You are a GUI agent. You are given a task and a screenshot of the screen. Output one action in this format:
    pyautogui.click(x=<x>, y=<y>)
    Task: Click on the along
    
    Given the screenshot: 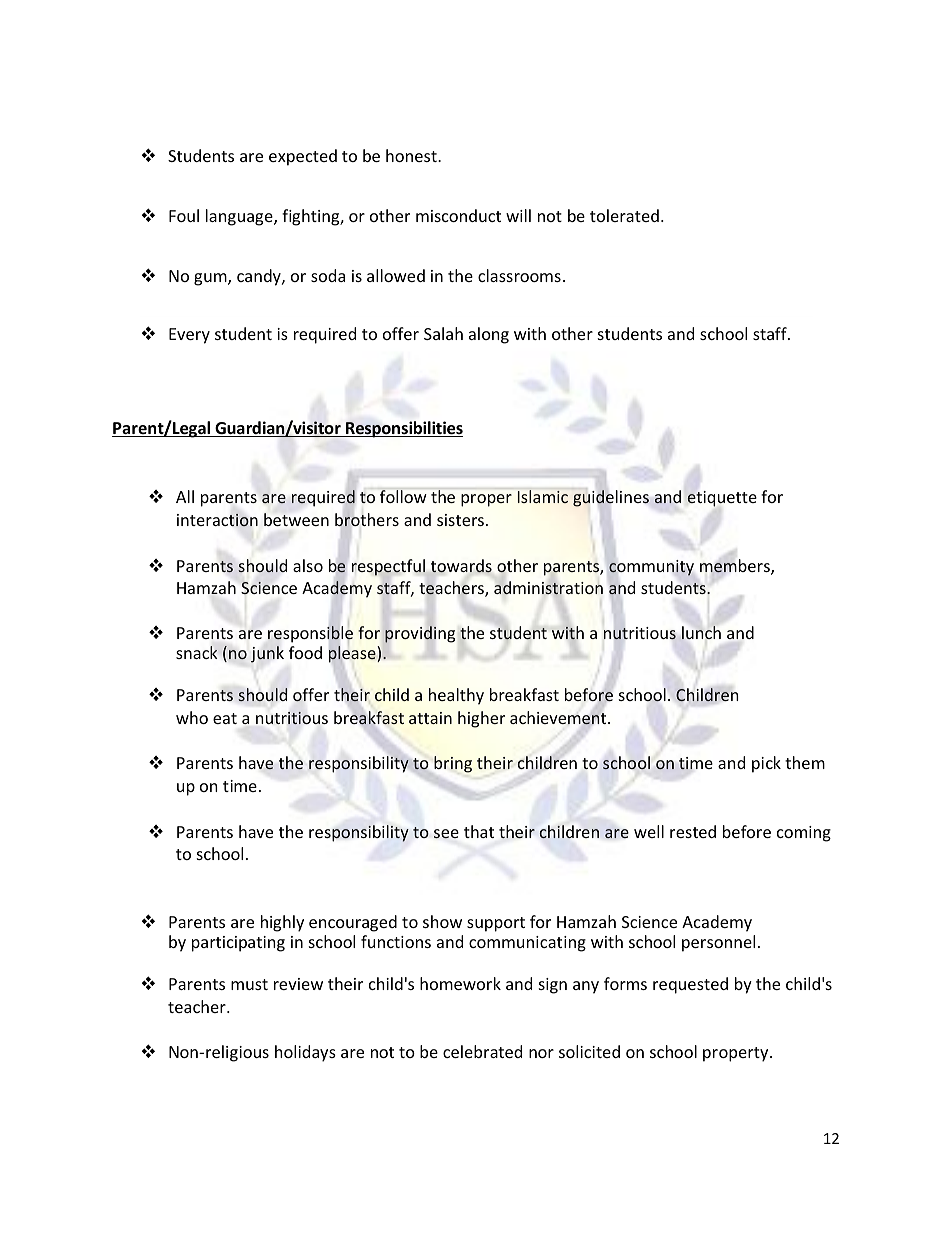 What is the action you would take?
    pyautogui.click(x=489, y=335)
